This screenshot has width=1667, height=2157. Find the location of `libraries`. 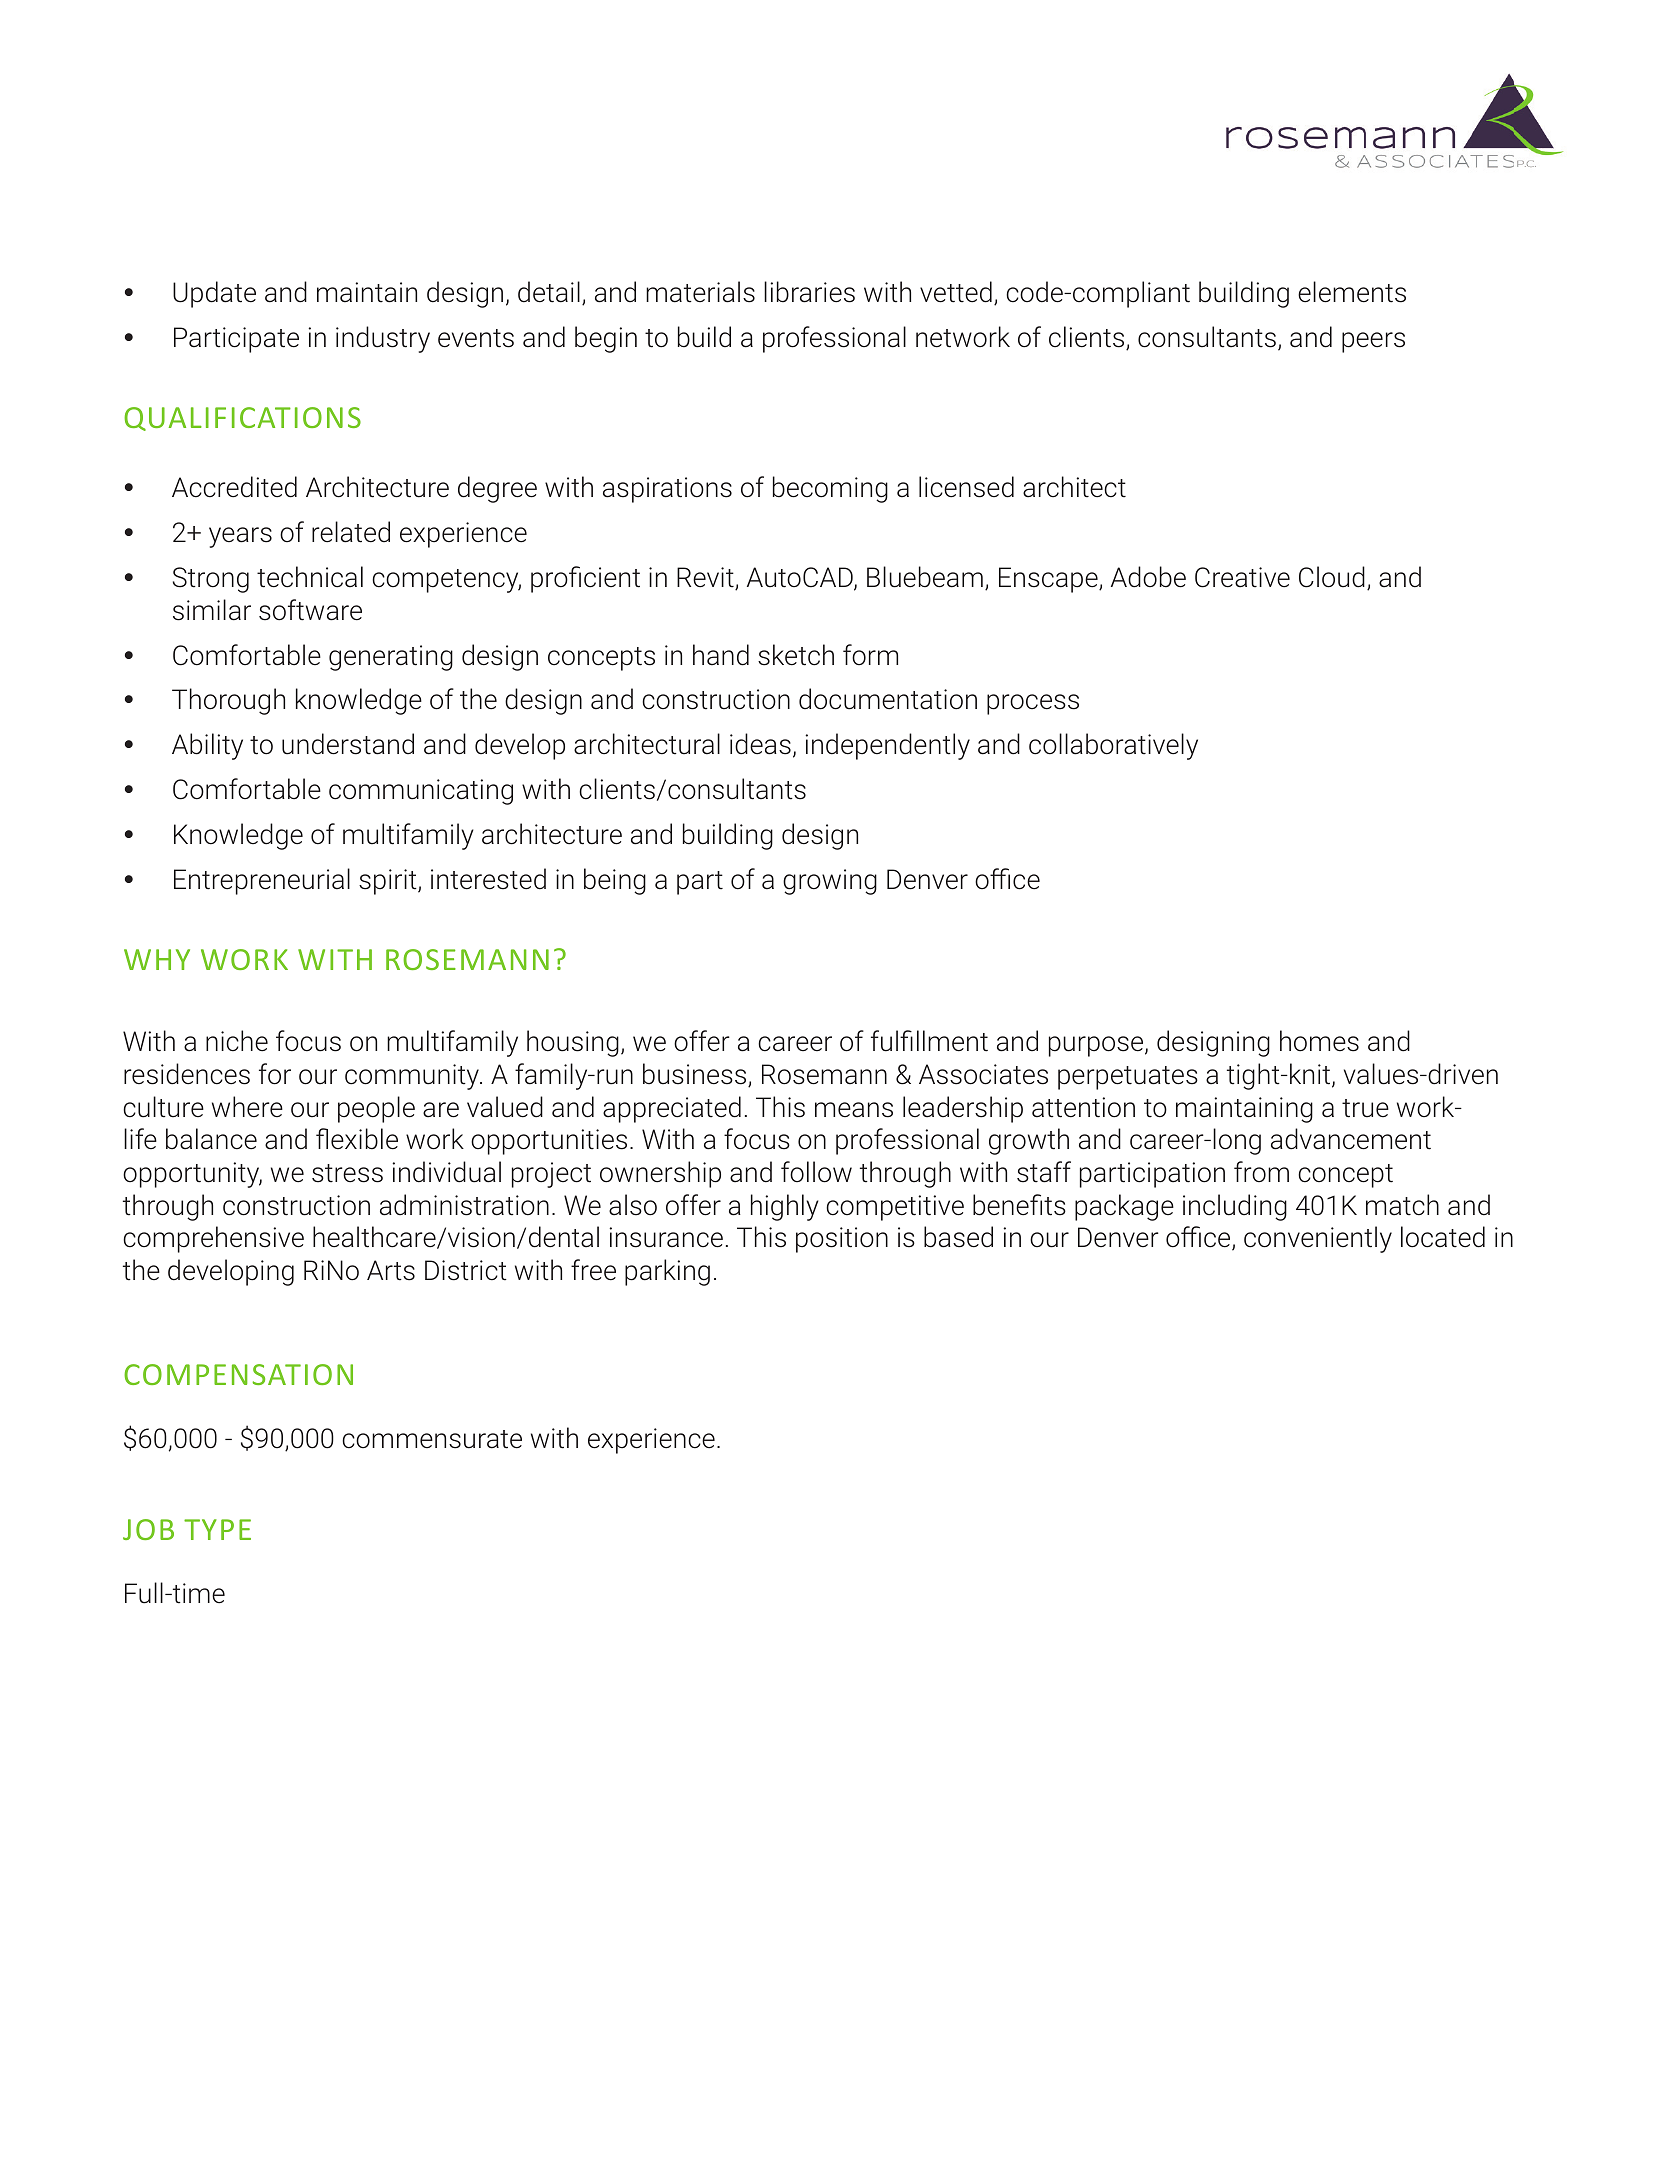

libraries is located at coordinates (809, 292).
